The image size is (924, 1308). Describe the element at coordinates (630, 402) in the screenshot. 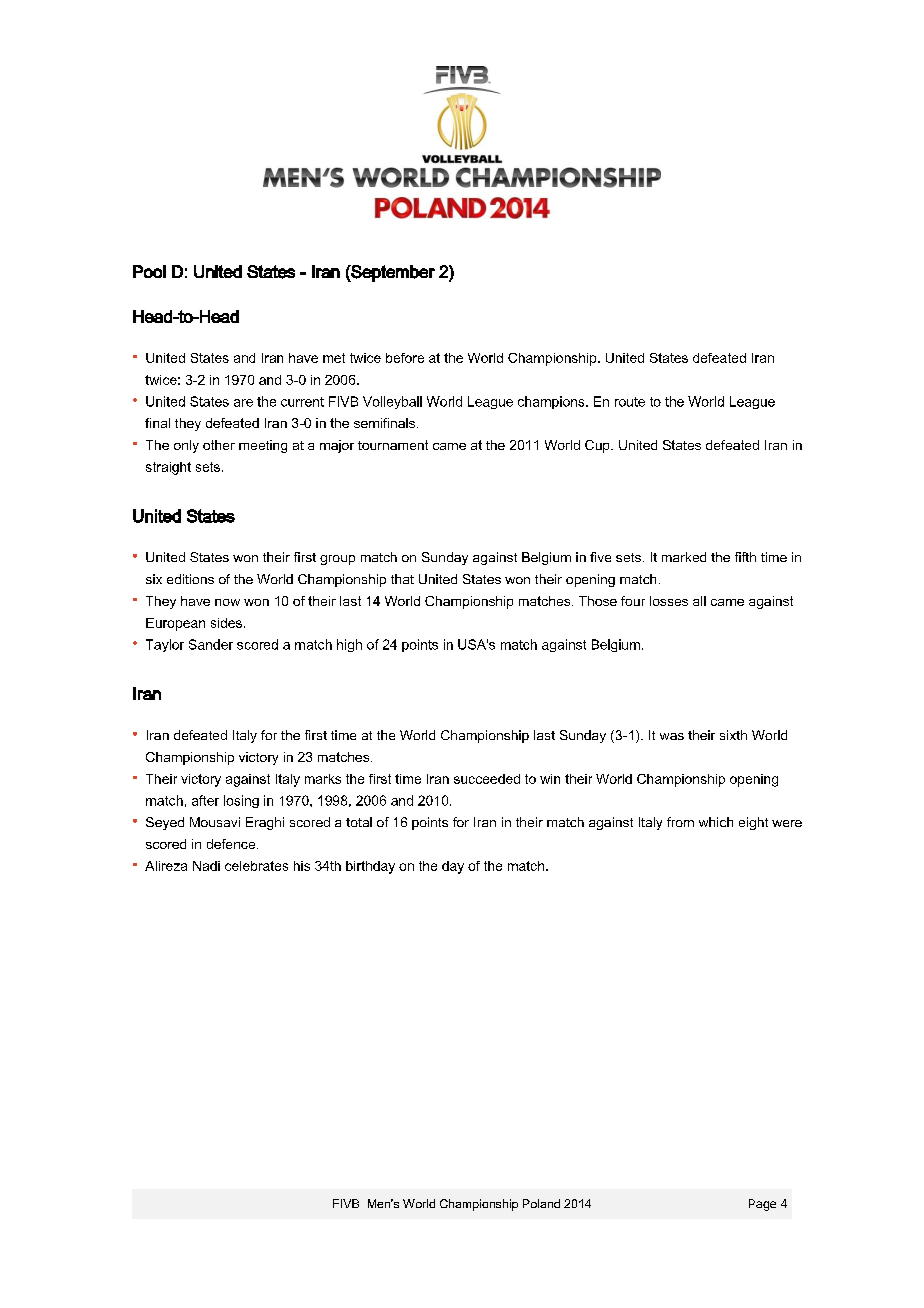

I see `route` at that location.
